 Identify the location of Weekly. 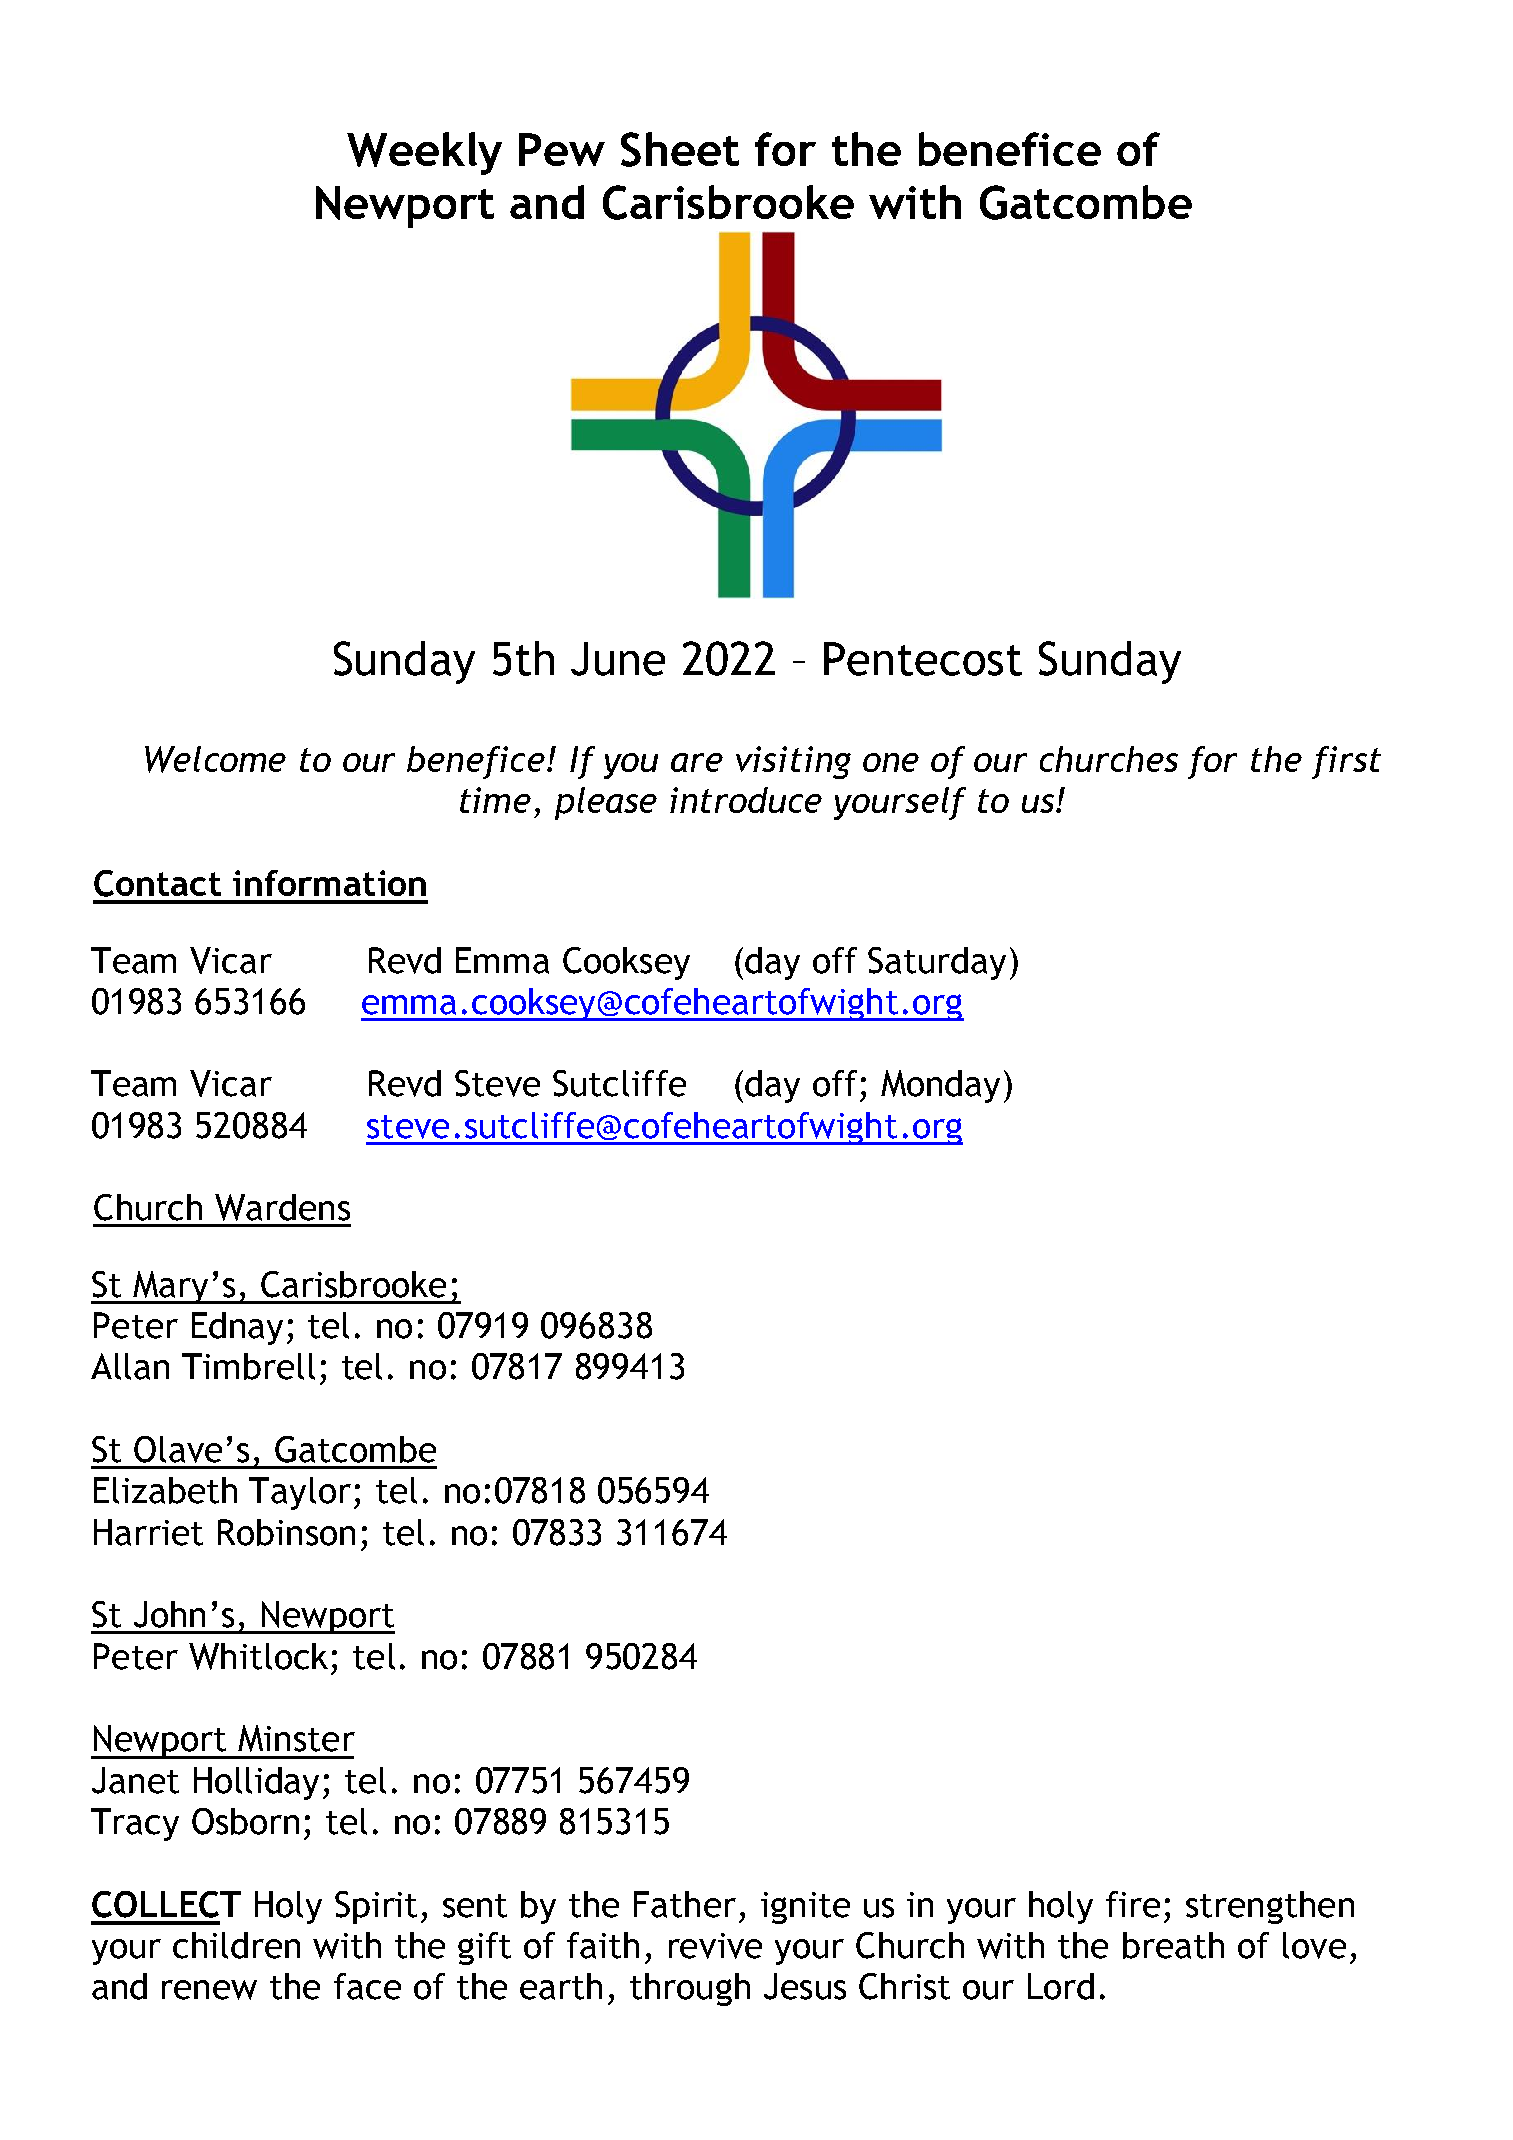
(424, 153).
